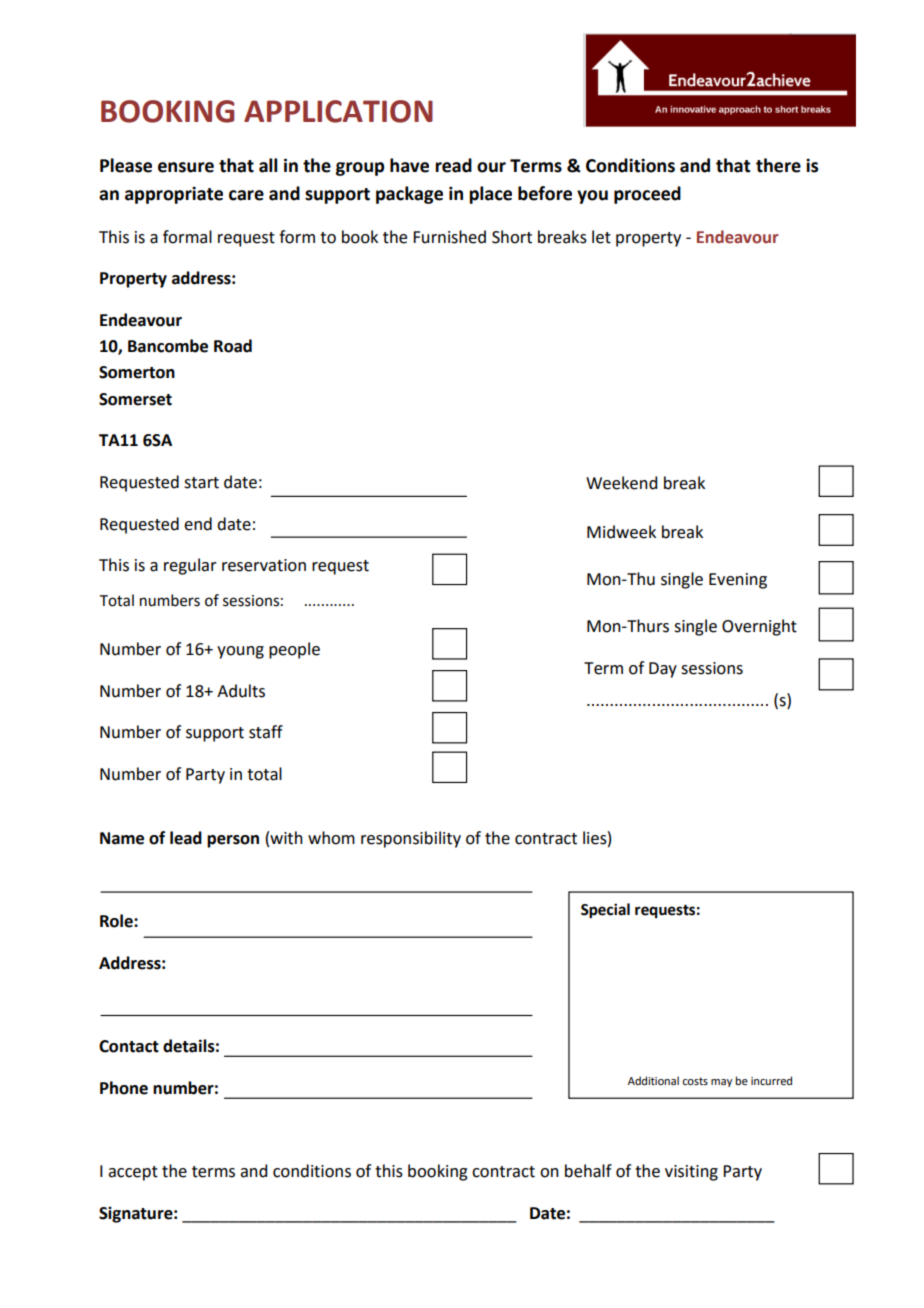 The image size is (924, 1308). Describe the element at coordinates (449, 237) in the screenshot. I see `Furnished` at that location.
